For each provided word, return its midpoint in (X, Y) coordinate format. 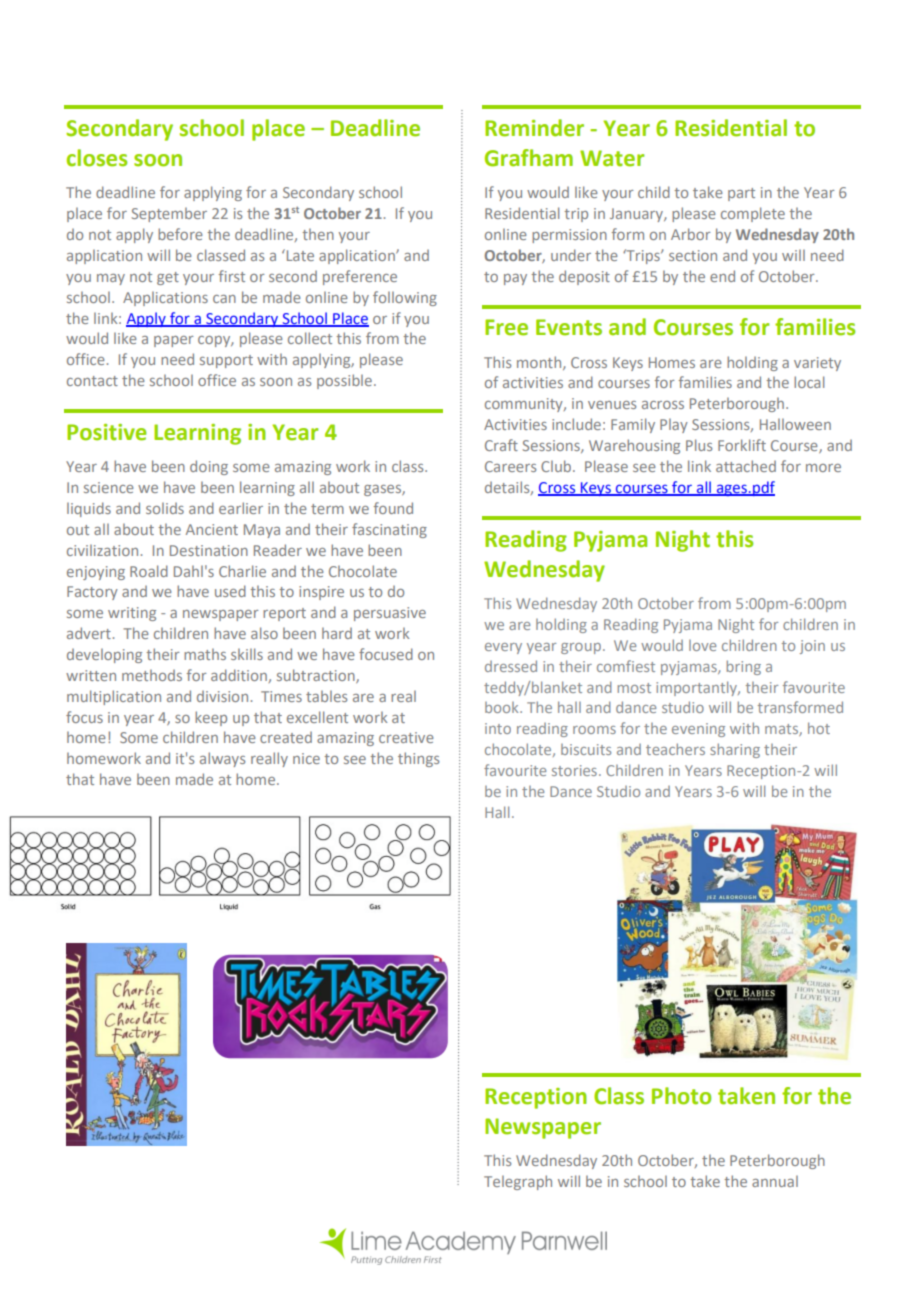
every (503, 648)
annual (775, 1181)
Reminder (534, 128)
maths (205, 654)
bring (743, 667)
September (169, 214)
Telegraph (518, 1182)
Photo (681, 1096)
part (741, 194)
